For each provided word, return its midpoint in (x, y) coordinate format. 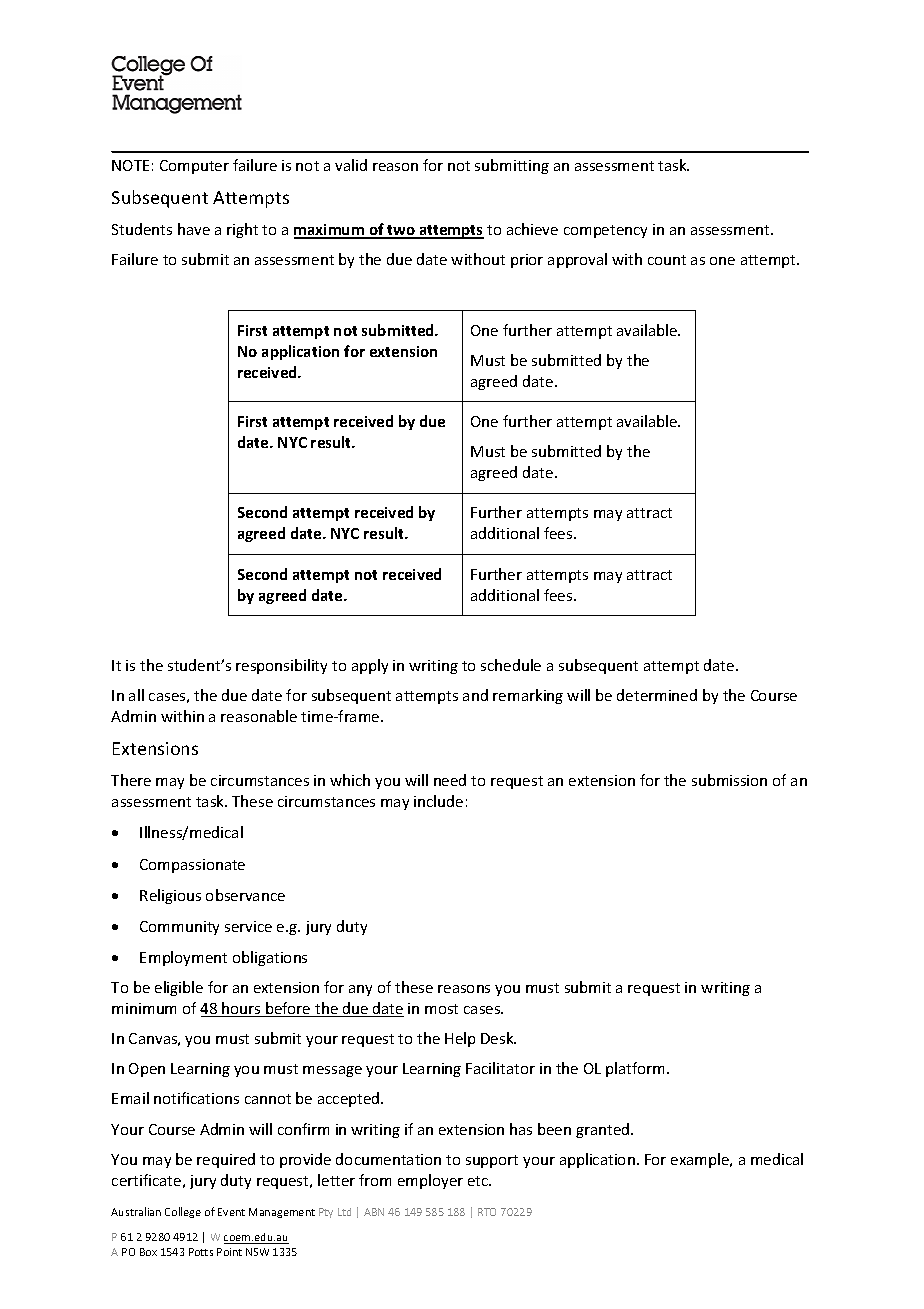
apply (370, 666)
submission (729, 780)
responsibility (281, 666)
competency (605, 231)
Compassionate (192, 866)
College (183, 1212)
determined (657, 695)
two (401, 231)
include (438, 801)
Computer (194, 167)
